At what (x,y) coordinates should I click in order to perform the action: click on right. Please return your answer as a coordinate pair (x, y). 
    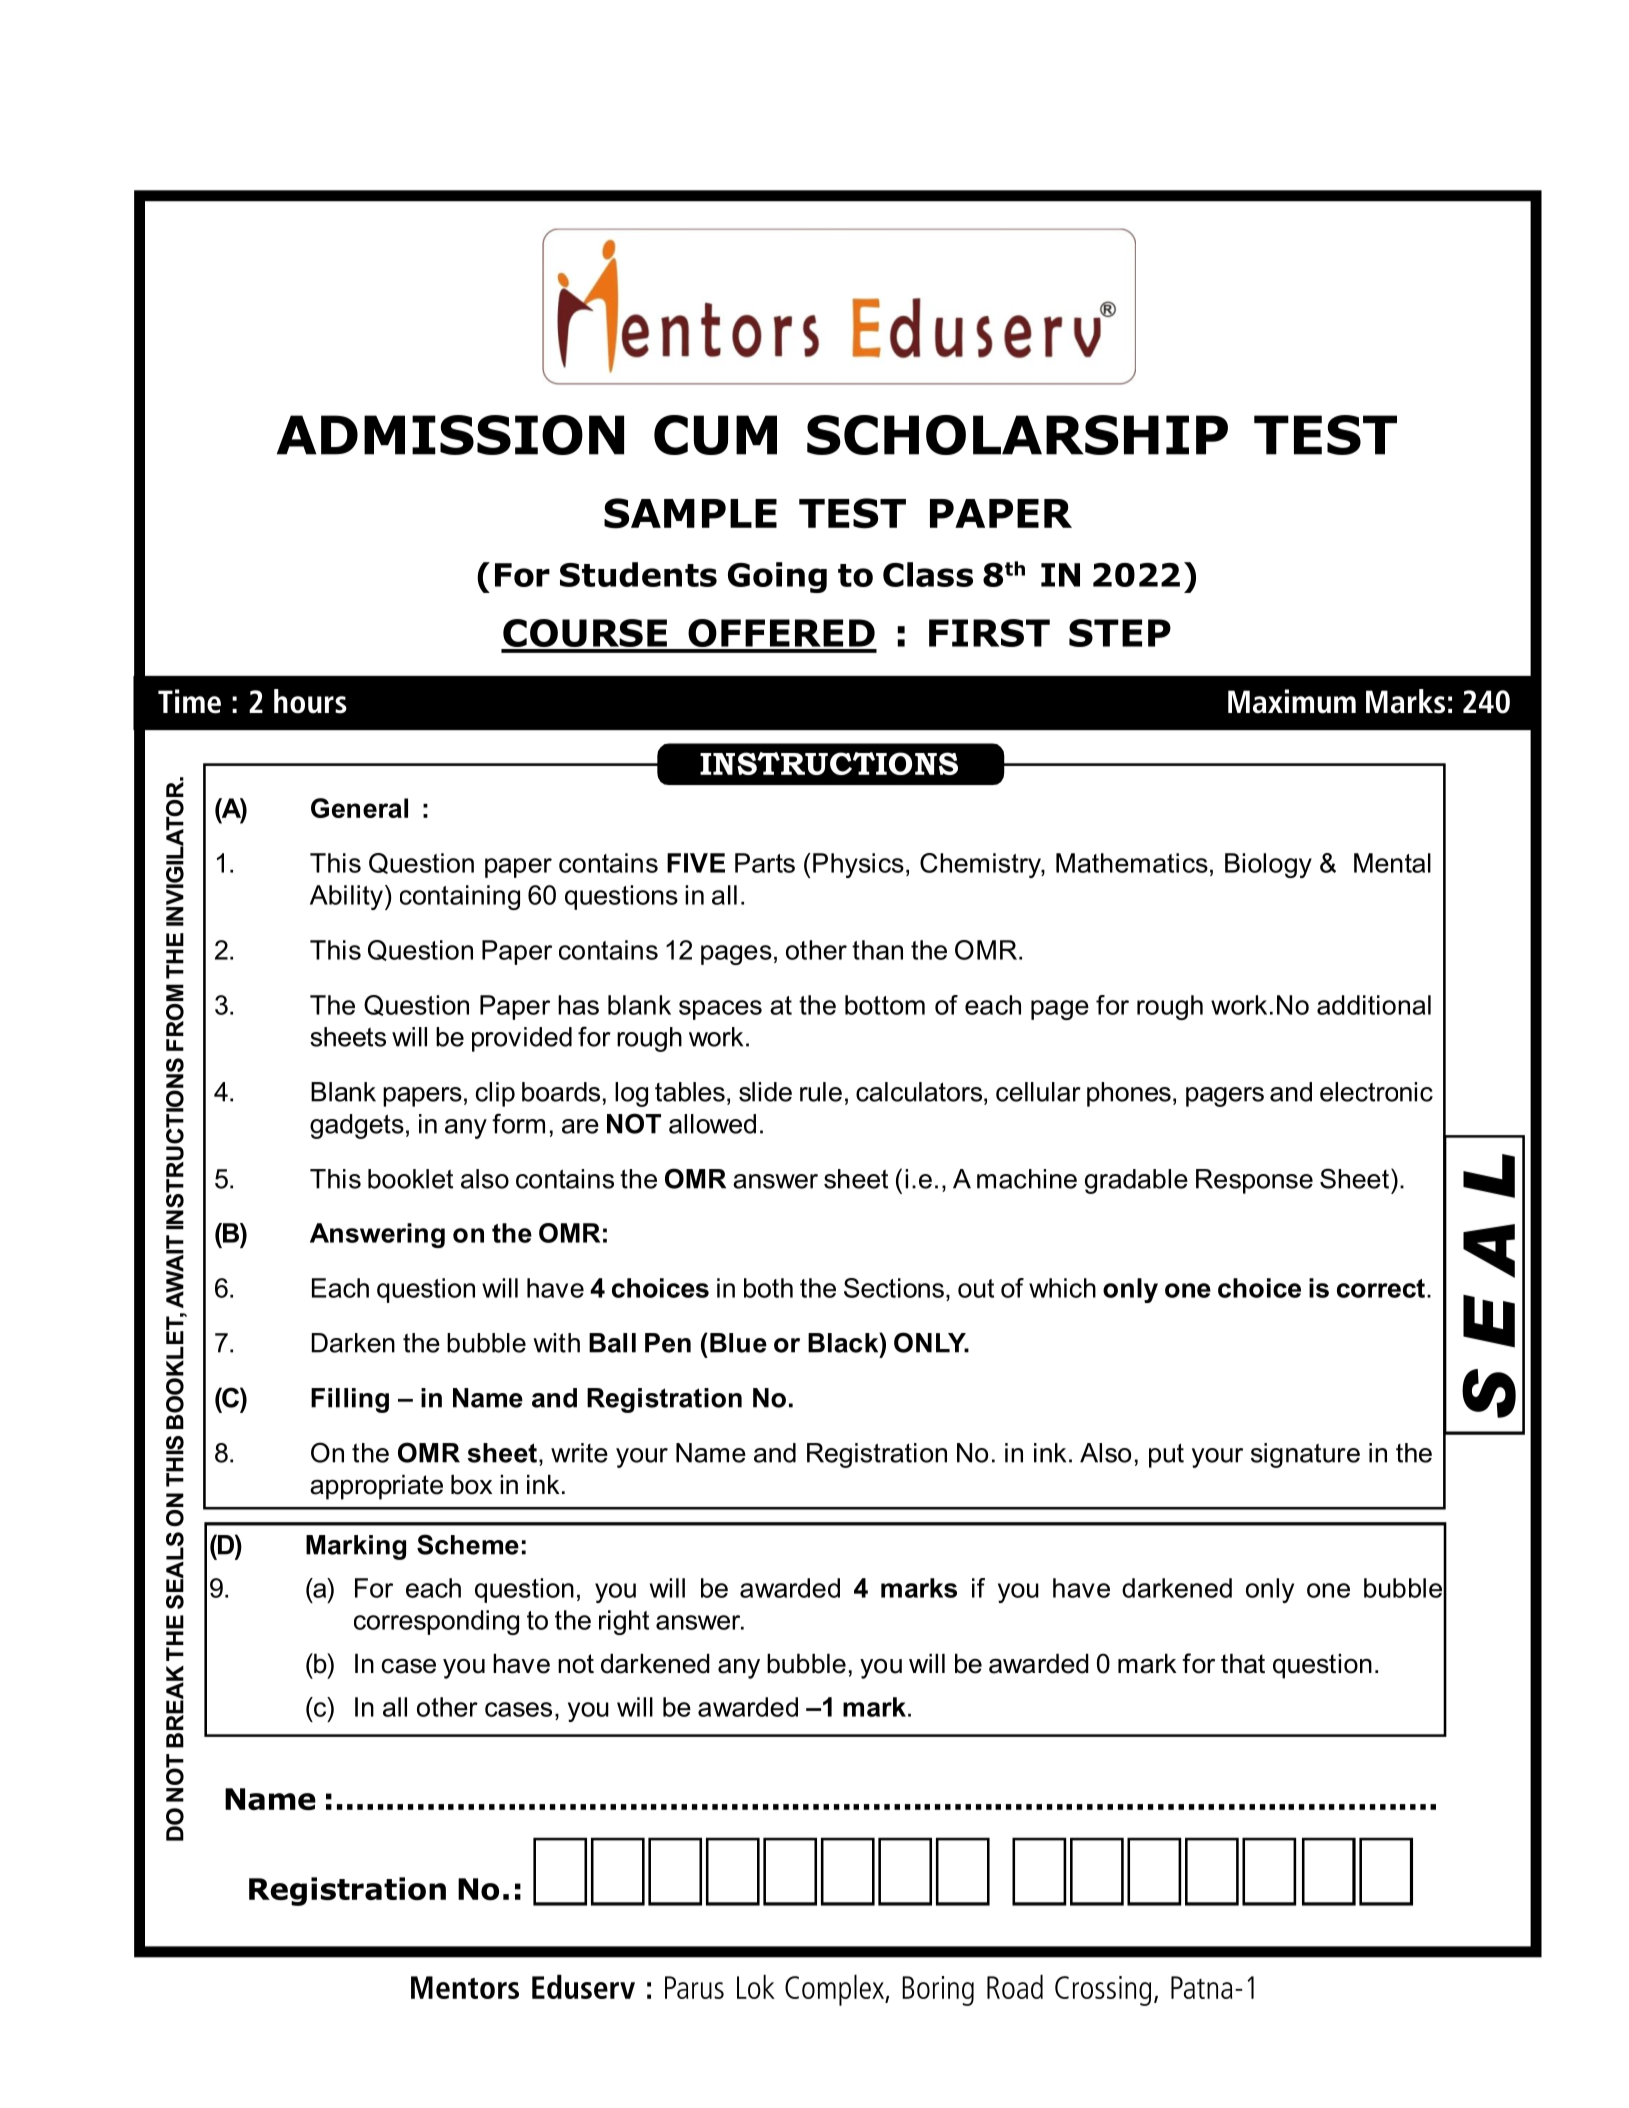
    Looking at the image, I should click on (624, 1622).
